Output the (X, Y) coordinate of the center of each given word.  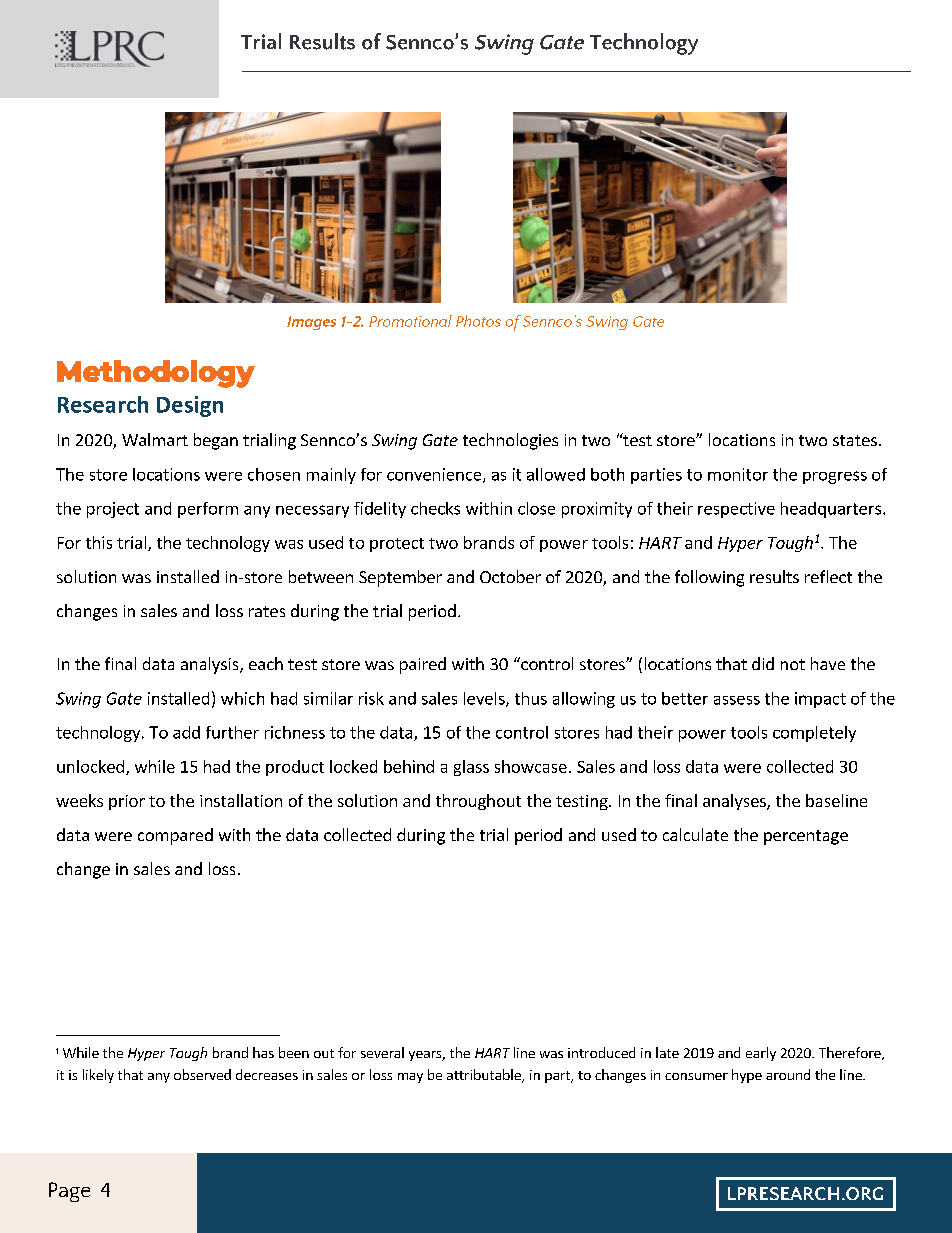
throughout (478, 802)
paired (423, 665)
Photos (478, 321)
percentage (806, 837)
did (763, 663)
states (855, 440)
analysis (211, 665)
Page (69, 1192)
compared (175, 836)
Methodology (156, 374)
